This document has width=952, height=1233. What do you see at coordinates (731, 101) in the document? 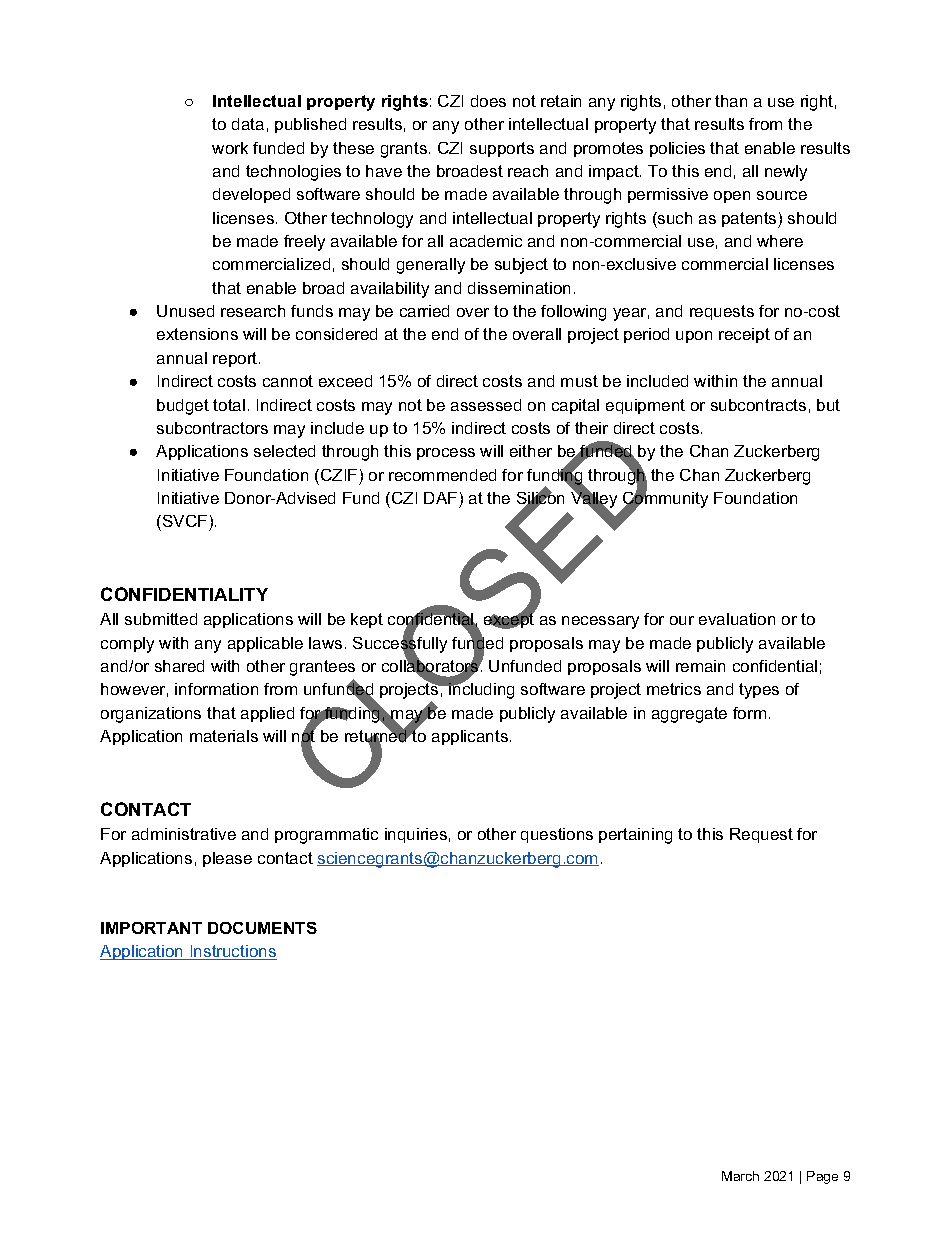
I see `than` at bounding box center [731, 101].
